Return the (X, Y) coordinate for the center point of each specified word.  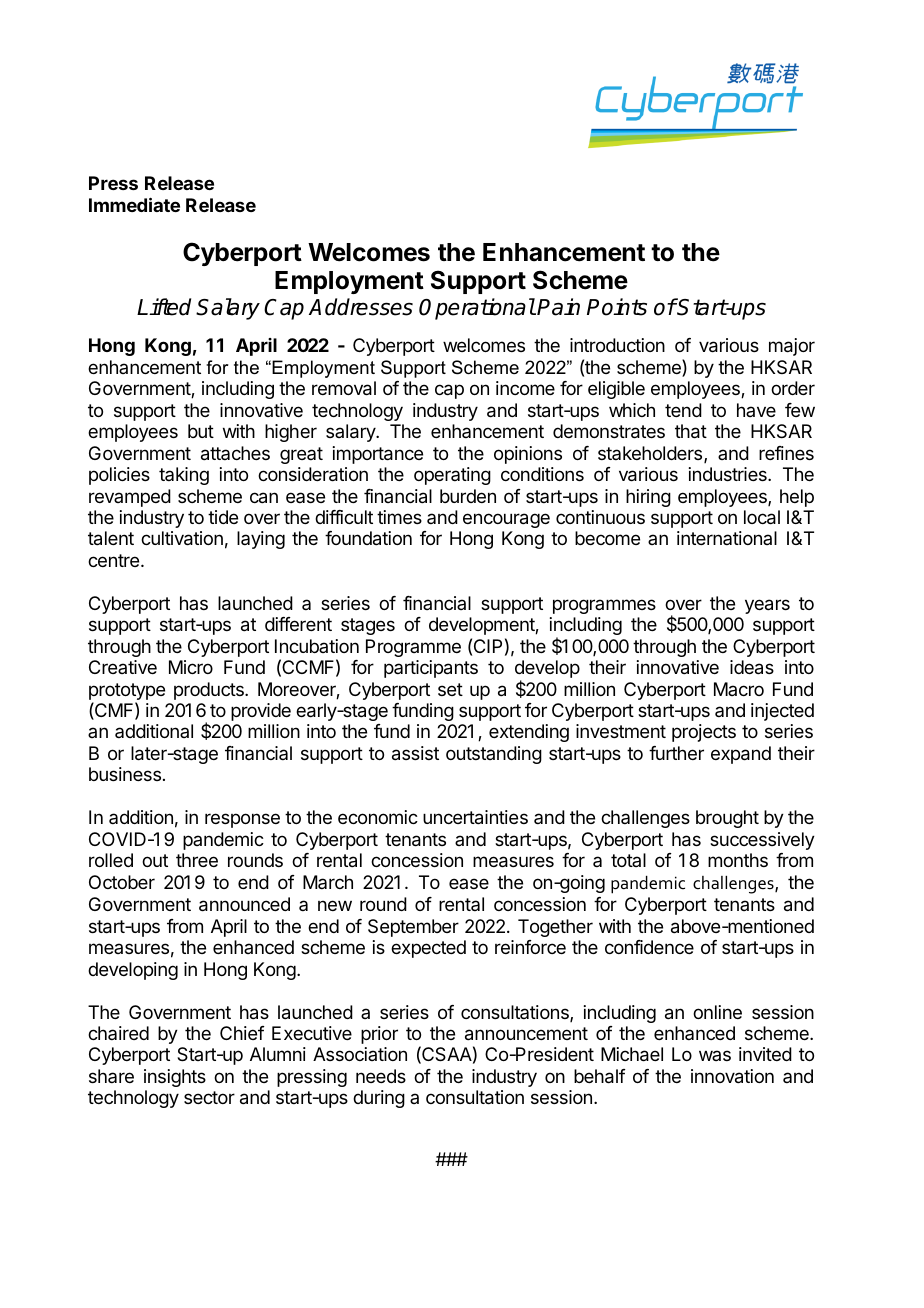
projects (704, 733)
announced (244, 904)
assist (415, 753)
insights (175, 1078)
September (413, 928)
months (738, 860)
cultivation (182, 538)
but (201, 431)
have (756, 410)
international (727, 538)
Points (617, 307)
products (210, 691)
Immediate (134, 204)
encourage (506, 520)
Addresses (361, 307)
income (525, 388)
